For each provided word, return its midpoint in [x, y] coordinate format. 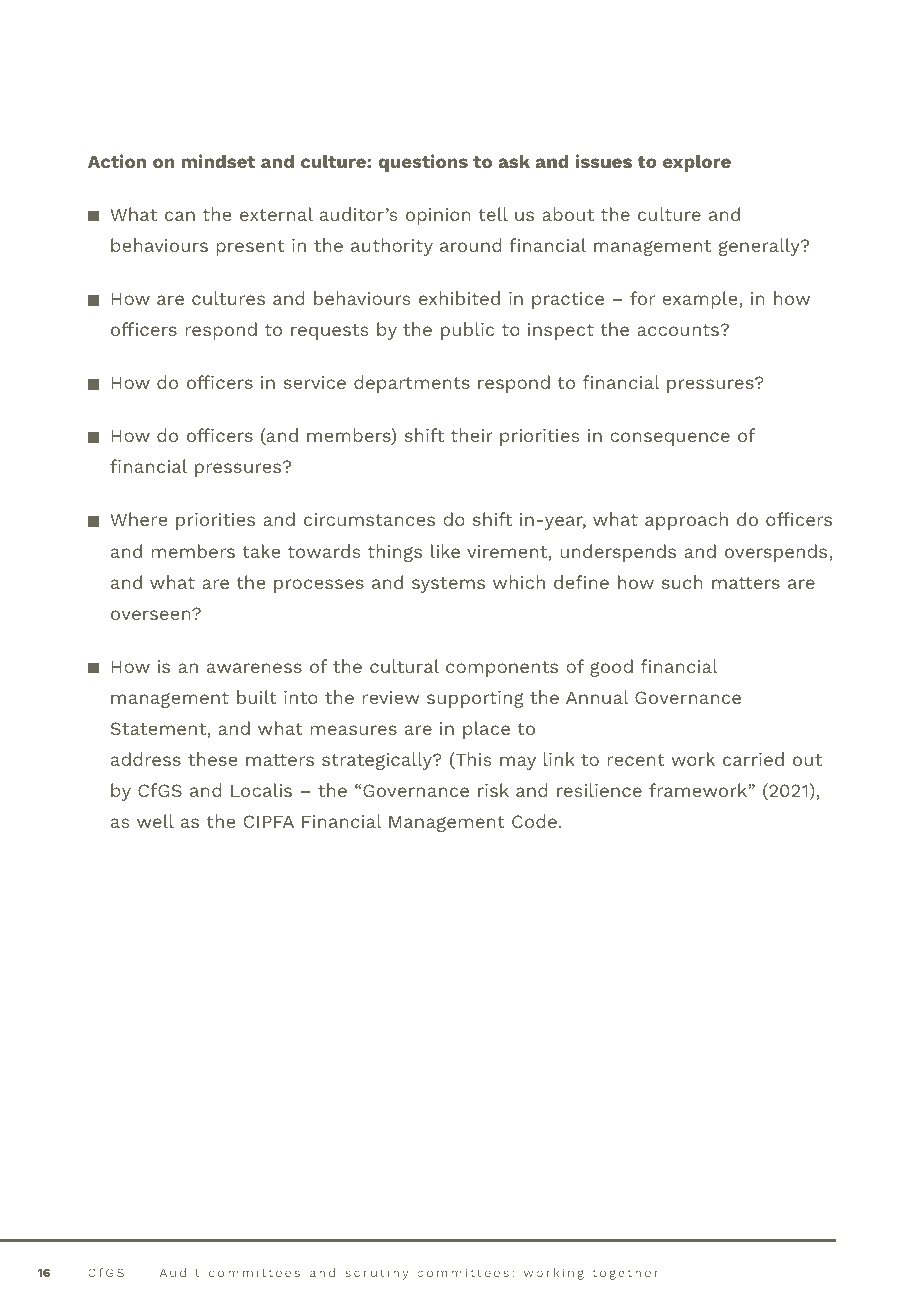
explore [697, 163]
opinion [438, 216]
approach [686, 521]
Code [534, 821]
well [155, 821]
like [445, 551]
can [180, 216]
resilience [599, 790]
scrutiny [377, 1274]
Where [138, 519]
